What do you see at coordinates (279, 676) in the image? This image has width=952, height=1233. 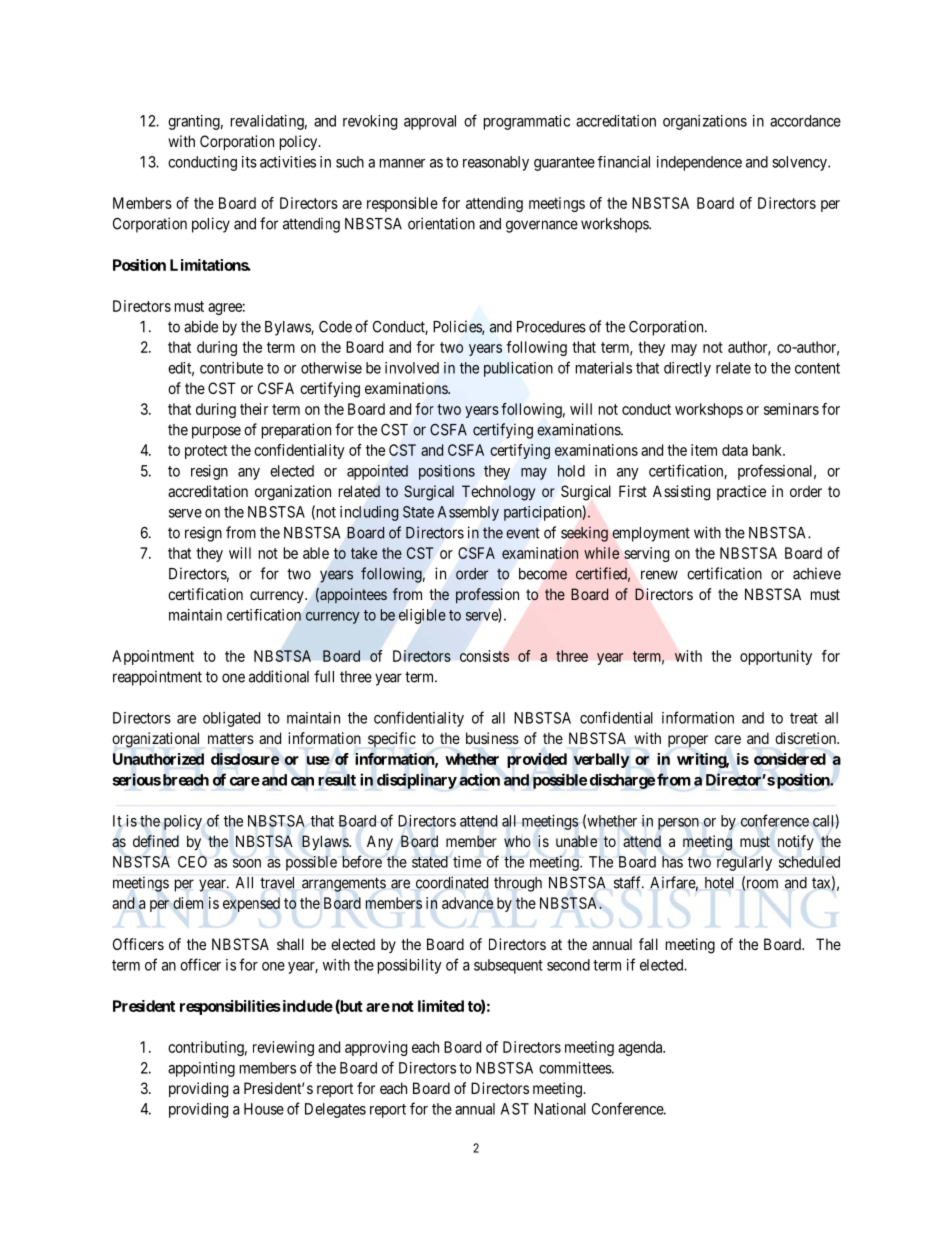 I see `additional` at bounding box center [279, 676].
